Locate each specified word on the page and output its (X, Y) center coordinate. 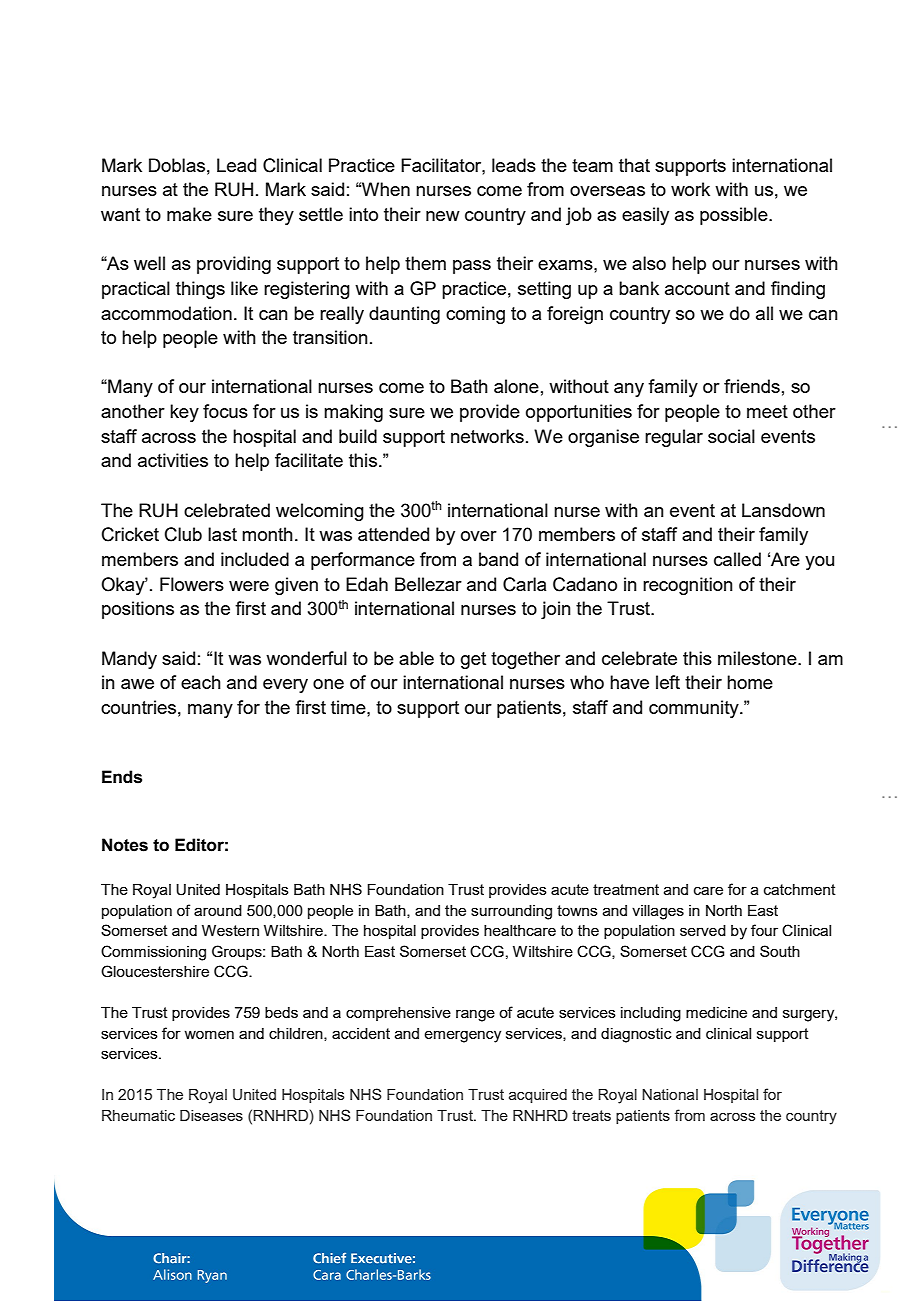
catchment (800, 889)
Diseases (211, 1115)
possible (735, 216)
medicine (716, 1012)
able (416, 658)
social (731, 436)
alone (516, 386)
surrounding (511, 912)
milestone (758, 658)
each (201, 682)
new (443, 216)
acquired (538, 1096)
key (184, 413)
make (189, 214)
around (218, 910)
